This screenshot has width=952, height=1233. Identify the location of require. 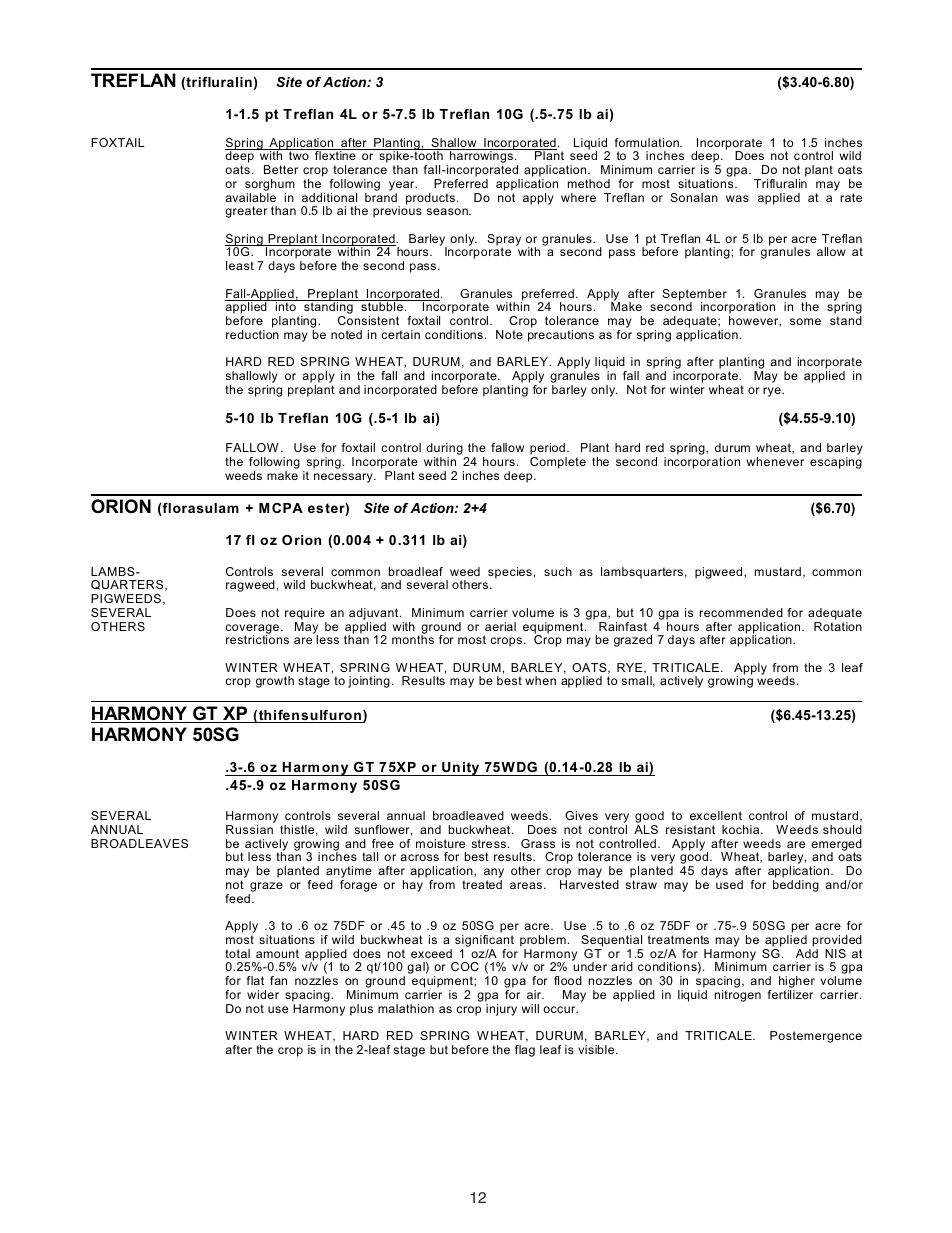
(305, 614).
